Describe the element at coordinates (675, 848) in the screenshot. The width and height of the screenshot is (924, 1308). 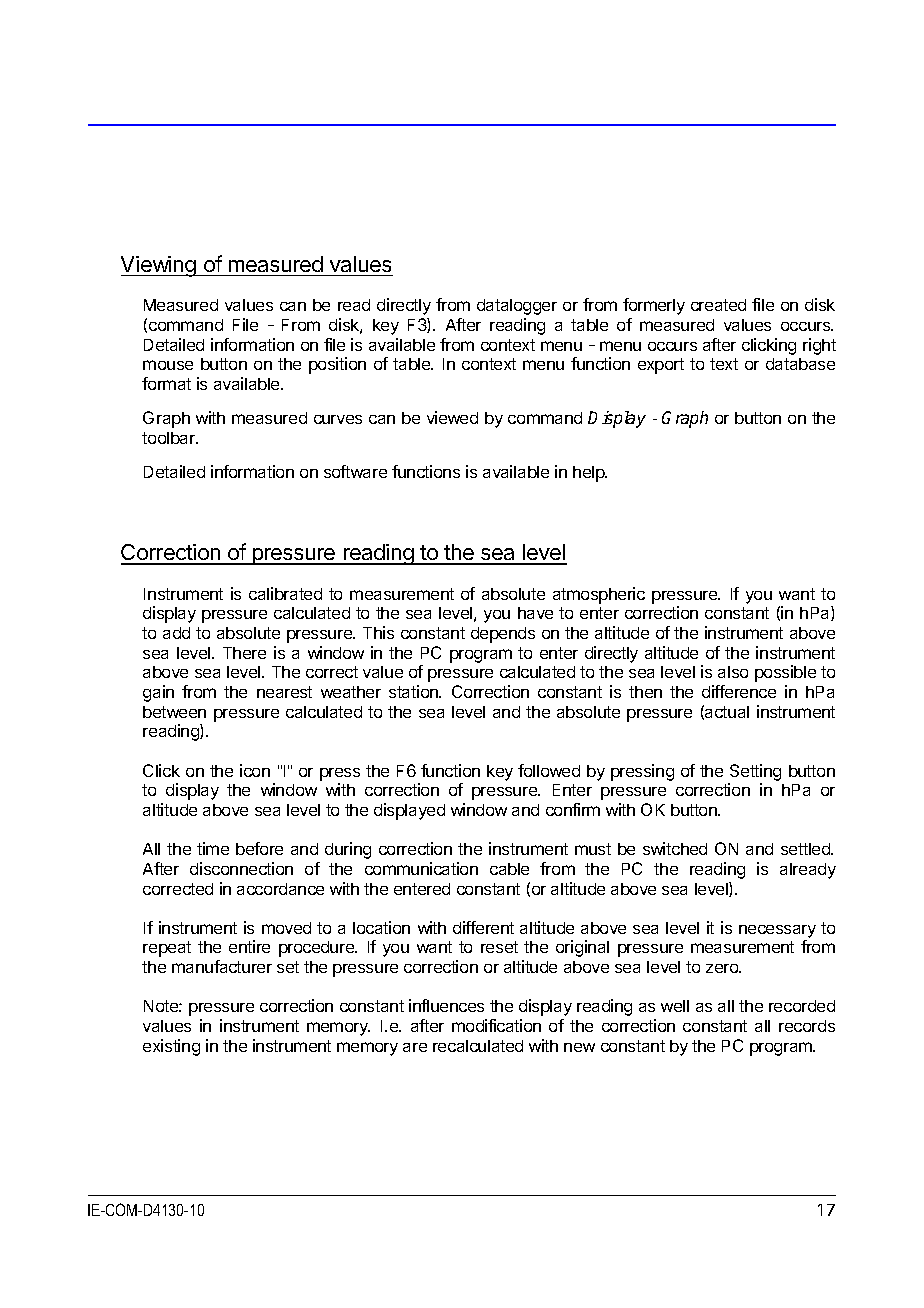
I see `switched` at that location.
